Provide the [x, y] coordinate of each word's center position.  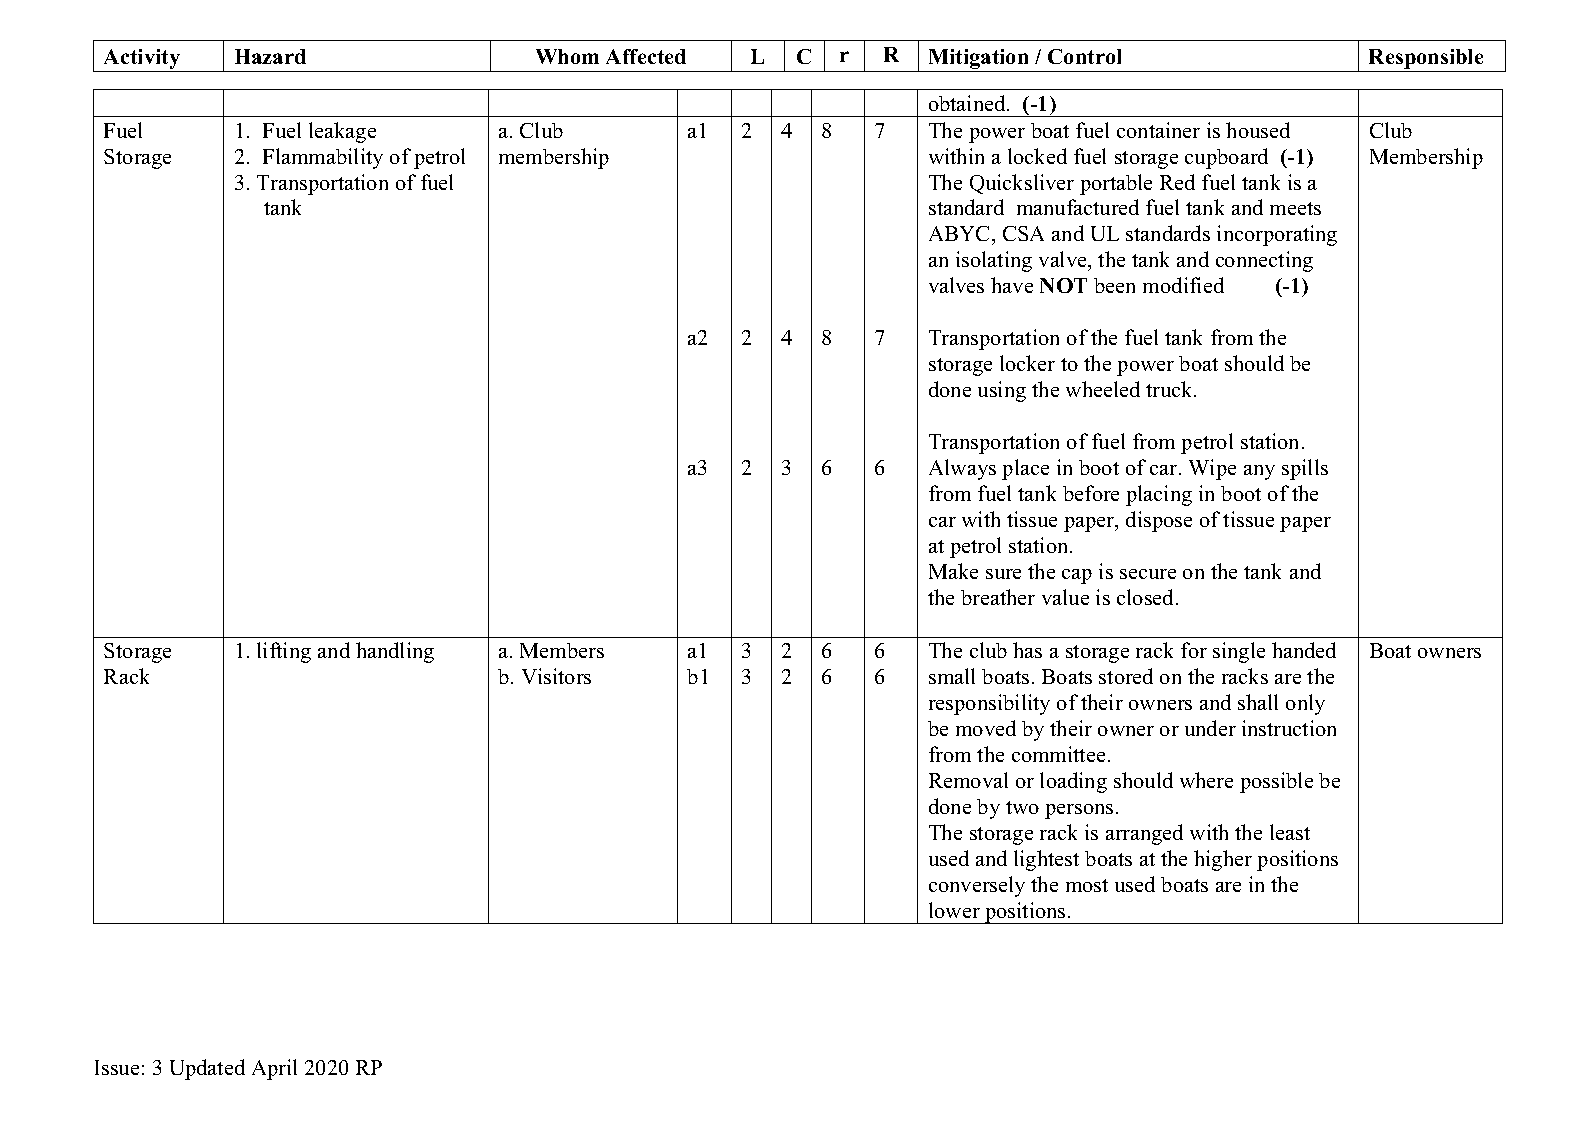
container [1158, 130]
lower [954, 910]
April [274, 1069]
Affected [646, 56]
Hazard [270, 56]
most [1087, 885]
